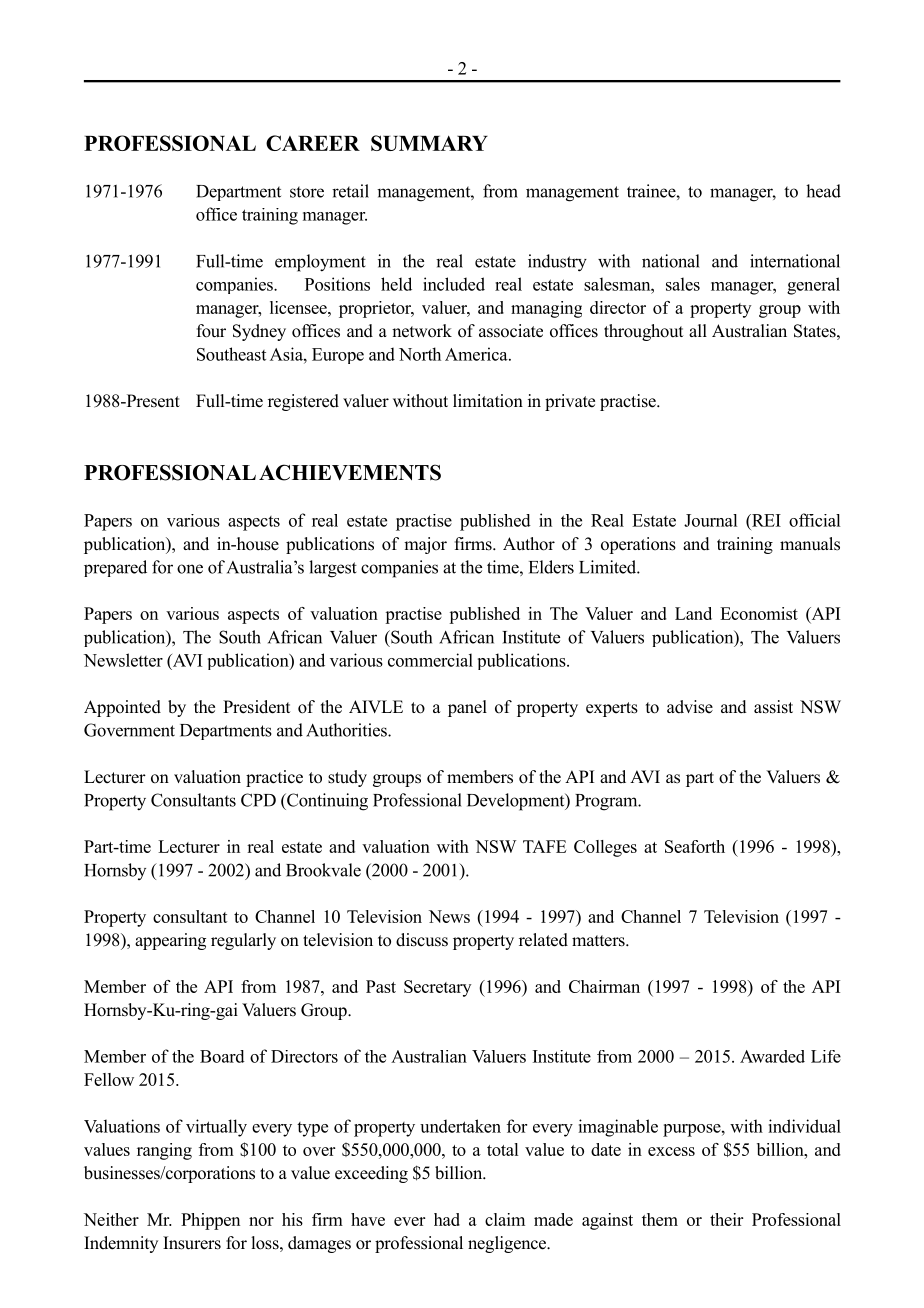 Image resolution: width=924 pixels, height=1308 pixels. What do you see at coordinates (447, 1219) in the document?
I see `had` at bounding box center [447, 1219].
